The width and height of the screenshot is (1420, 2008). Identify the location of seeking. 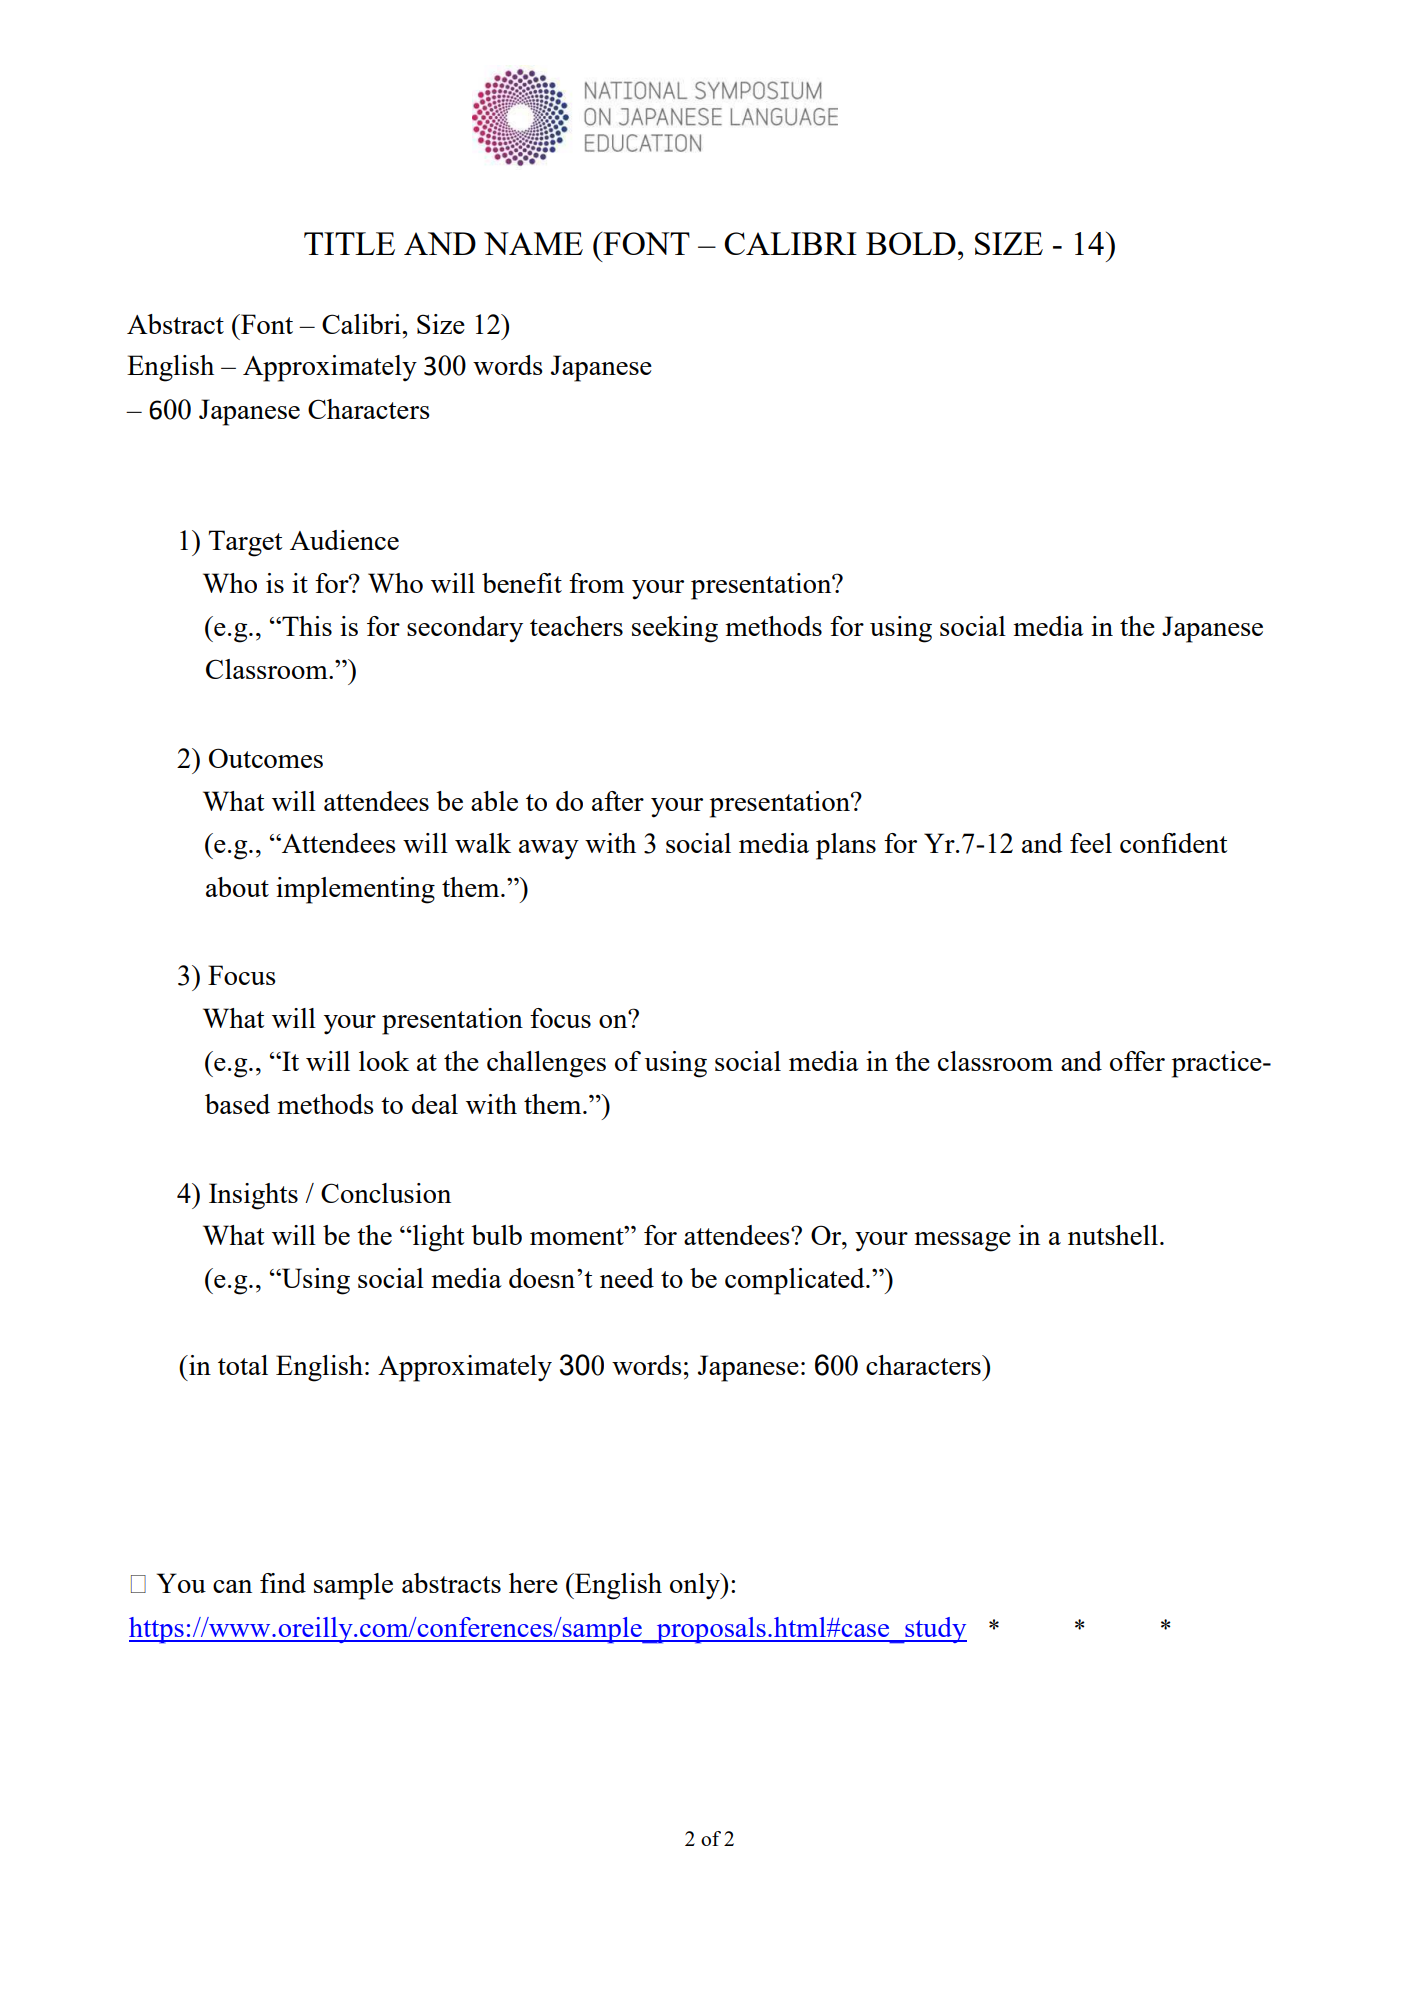
(675, 629).
